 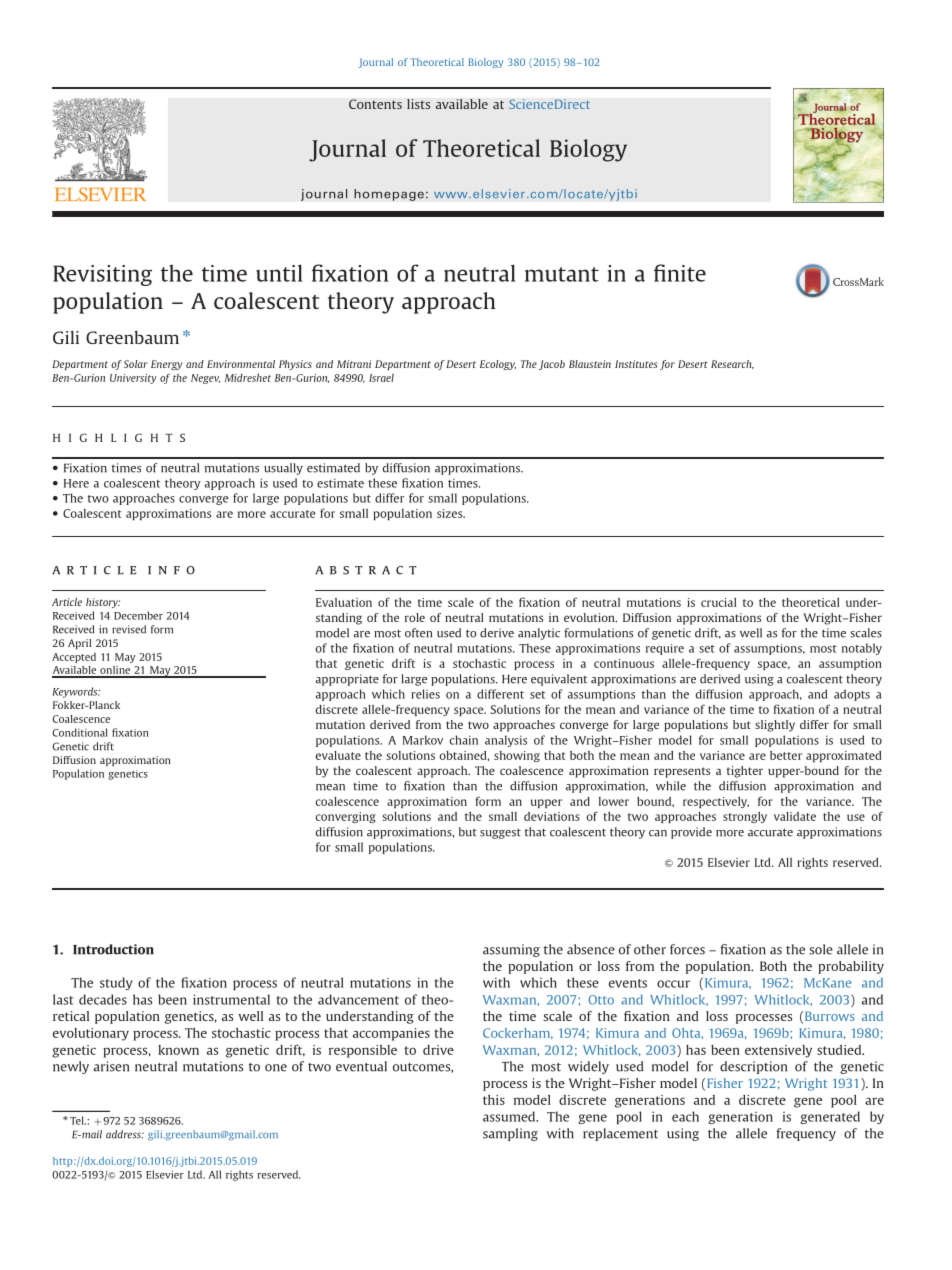 What do you see at coordinates (111, 1066) in the page?
I see `arisen` at bounding box center [111, 1066].
